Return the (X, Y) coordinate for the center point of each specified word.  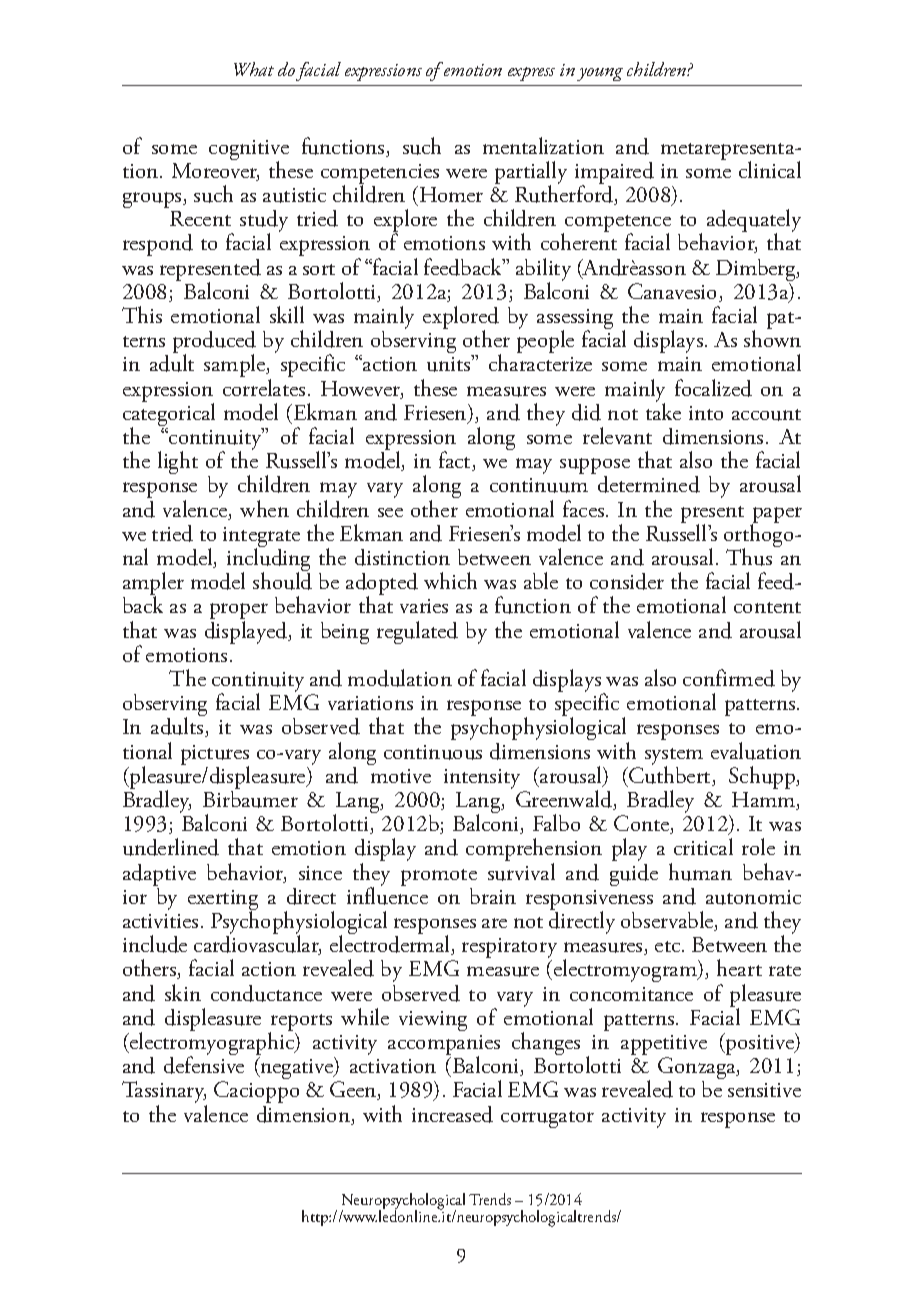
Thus (750, 556)
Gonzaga (698, 1069)
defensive (204, 1065)
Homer (451, 194)
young (600, 74)
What (254, 69)
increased (452, 1114)
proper (239, 612)
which (450, 580)
